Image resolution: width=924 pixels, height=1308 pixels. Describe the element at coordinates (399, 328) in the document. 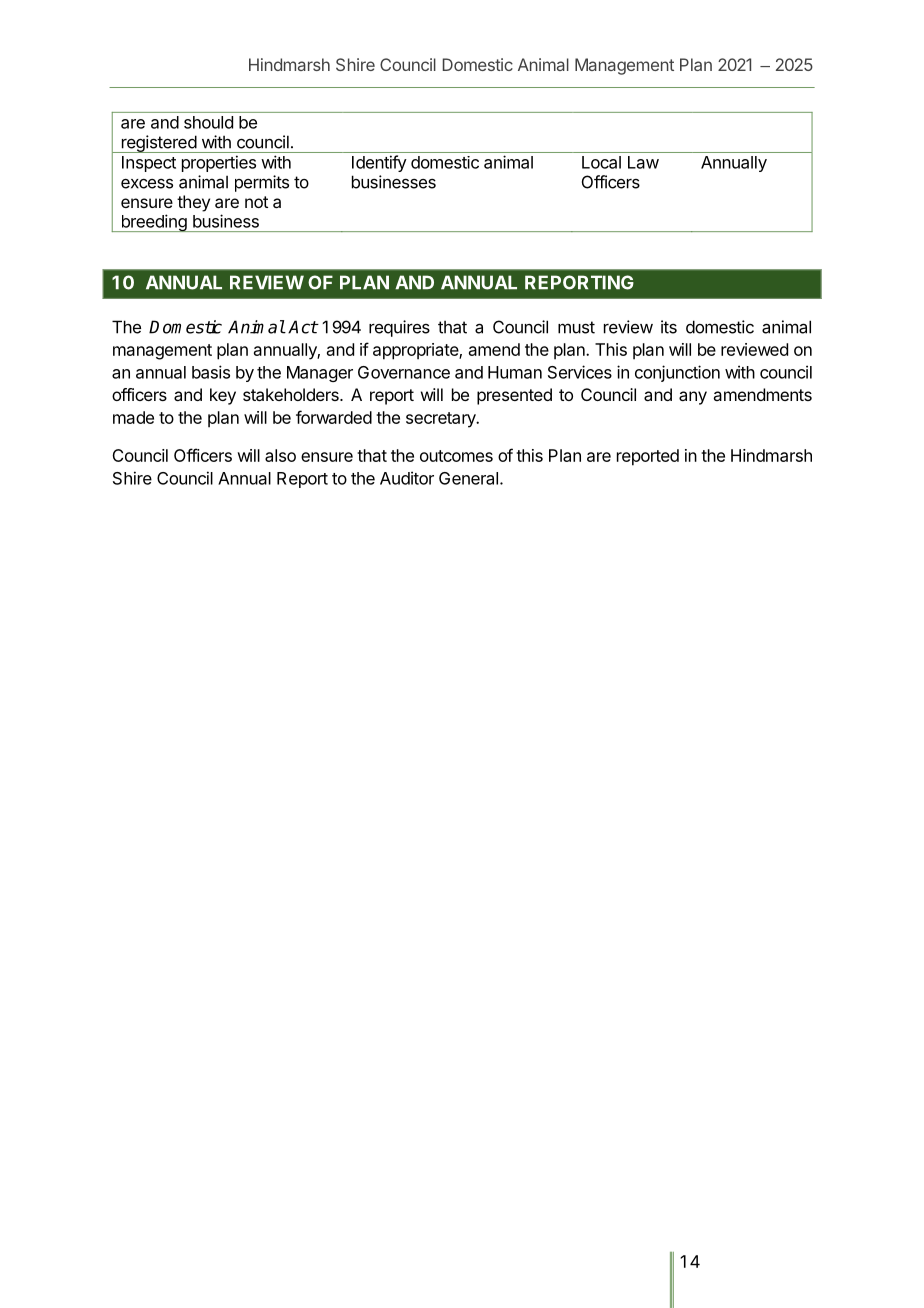

I see `requires` at that location.
